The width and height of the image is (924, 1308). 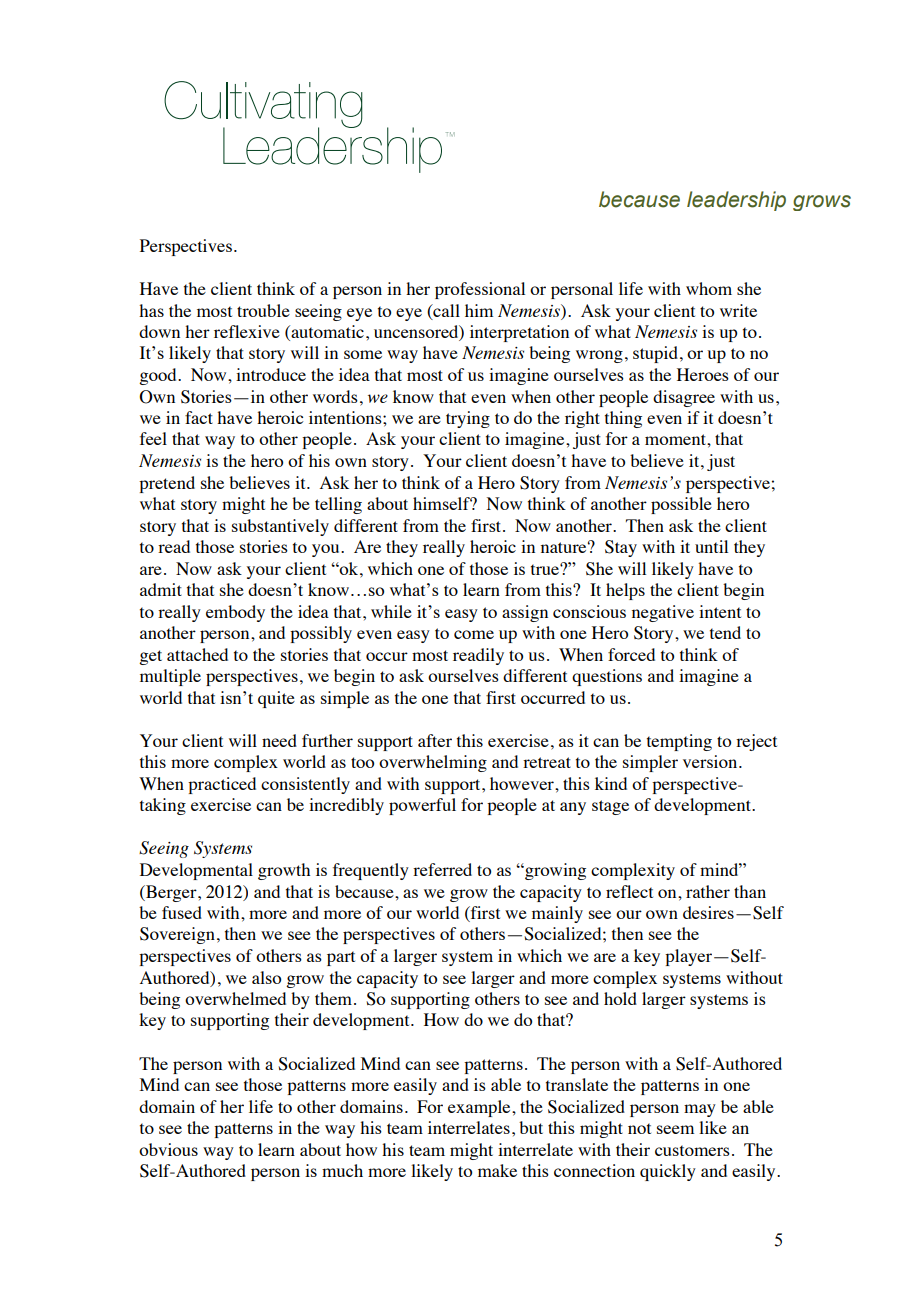 What do you see at coordinates (711, 761) in the image?
I see `version` at bounding box center [711, 761].
